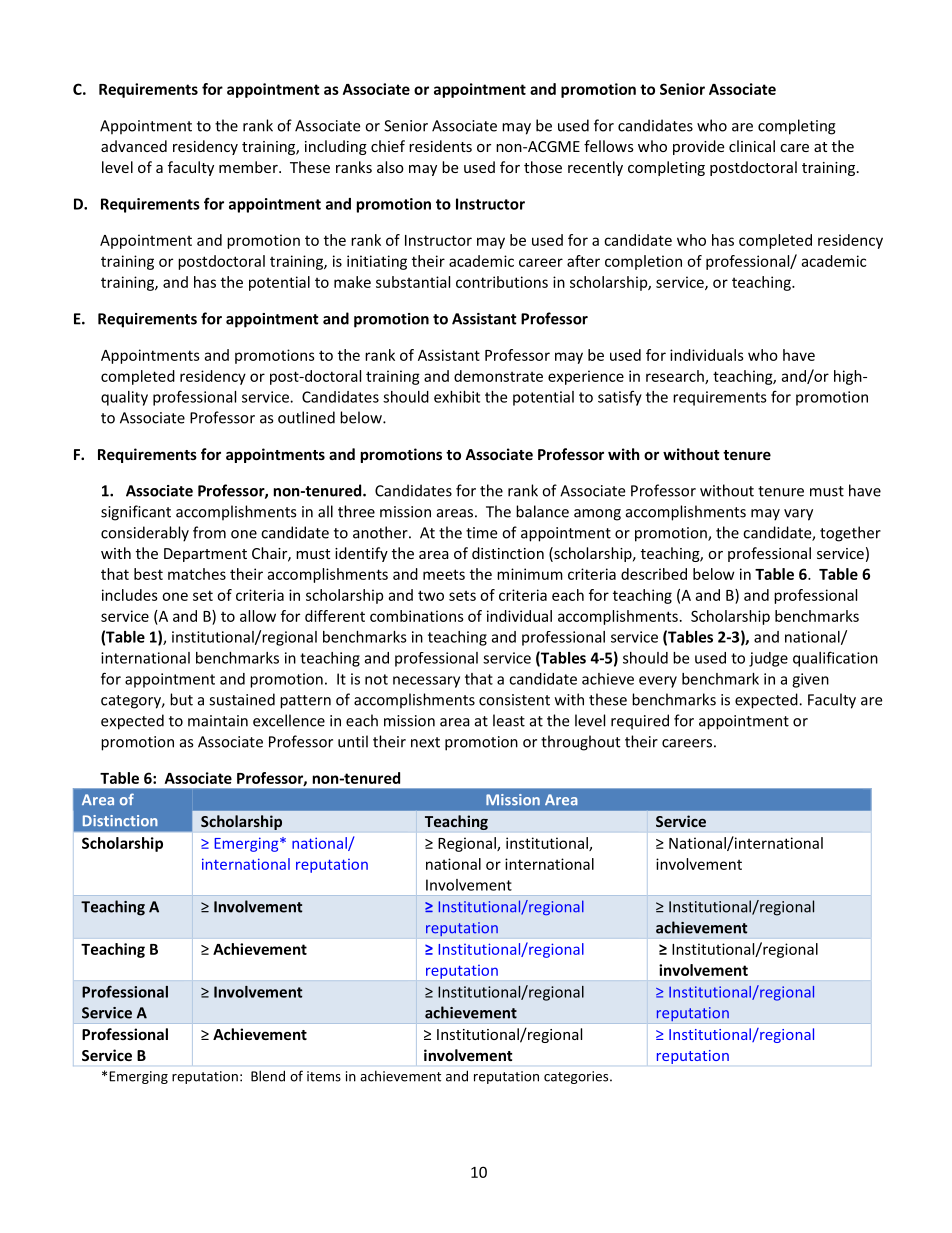 This screenshot has width=952, height=1233. Describe the element at coordinates (268, 1076) in the screenshot. I see `Blend` at that location.
